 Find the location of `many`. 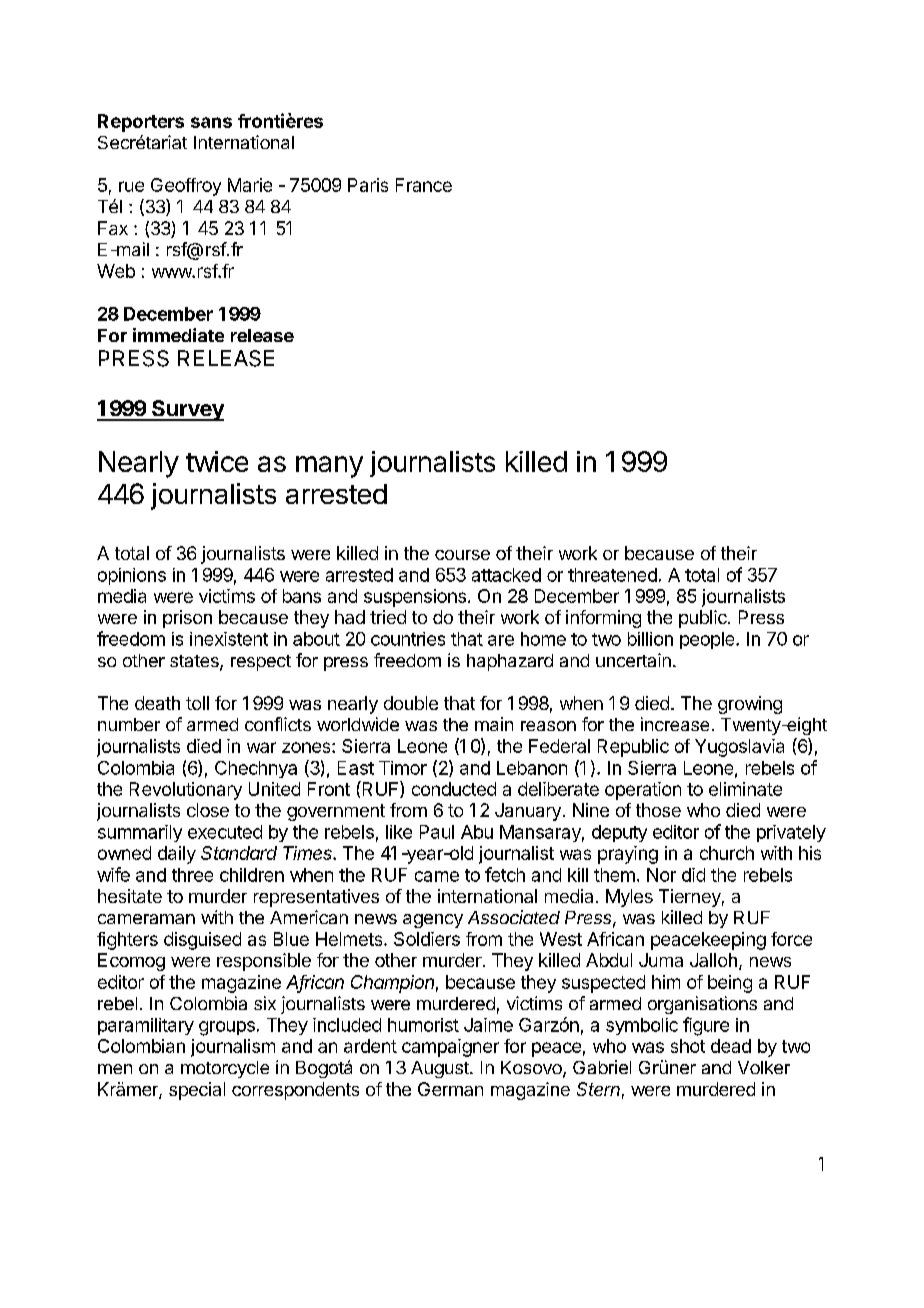

many is located at coordinates (329, 467).
